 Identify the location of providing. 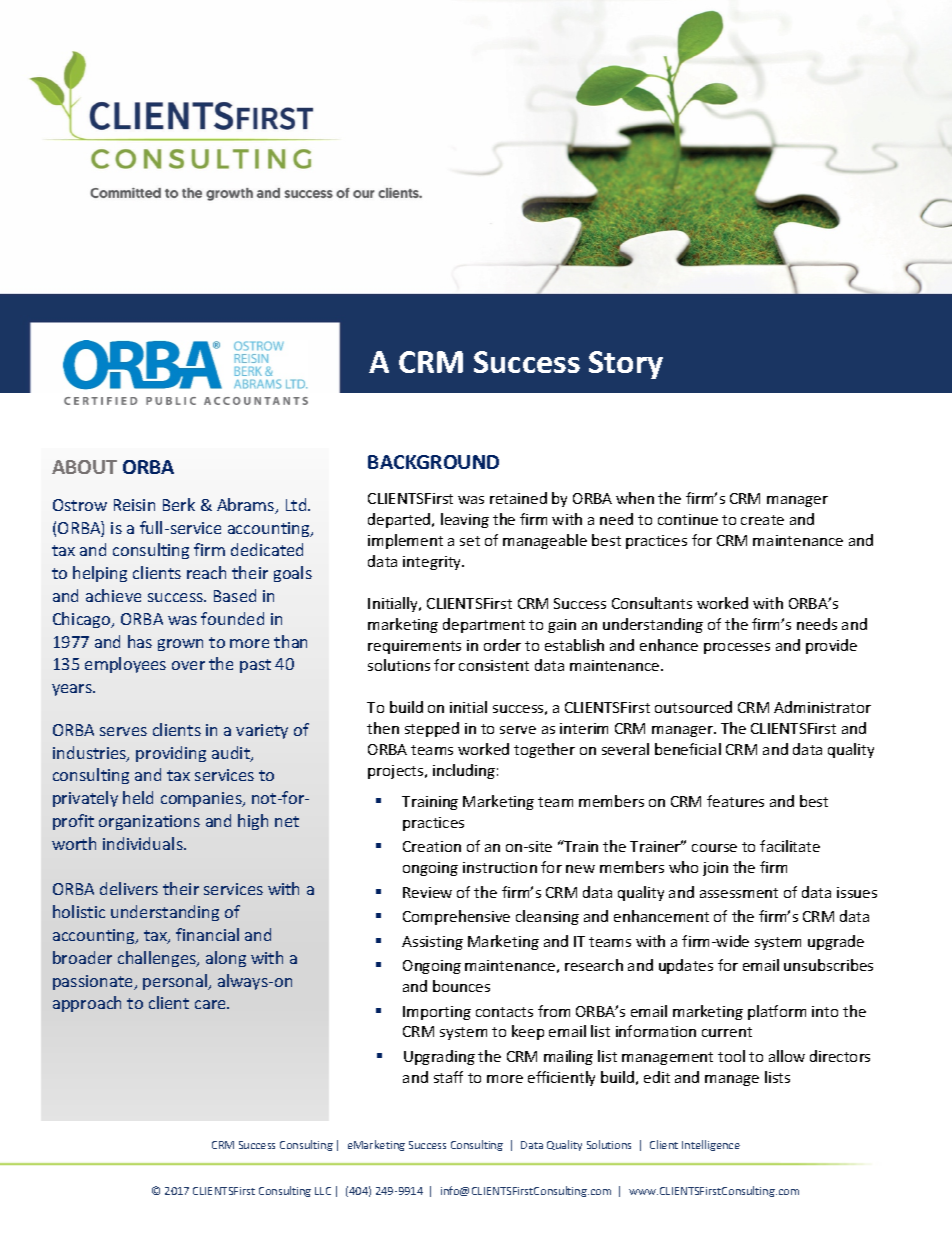
(171, 754).
